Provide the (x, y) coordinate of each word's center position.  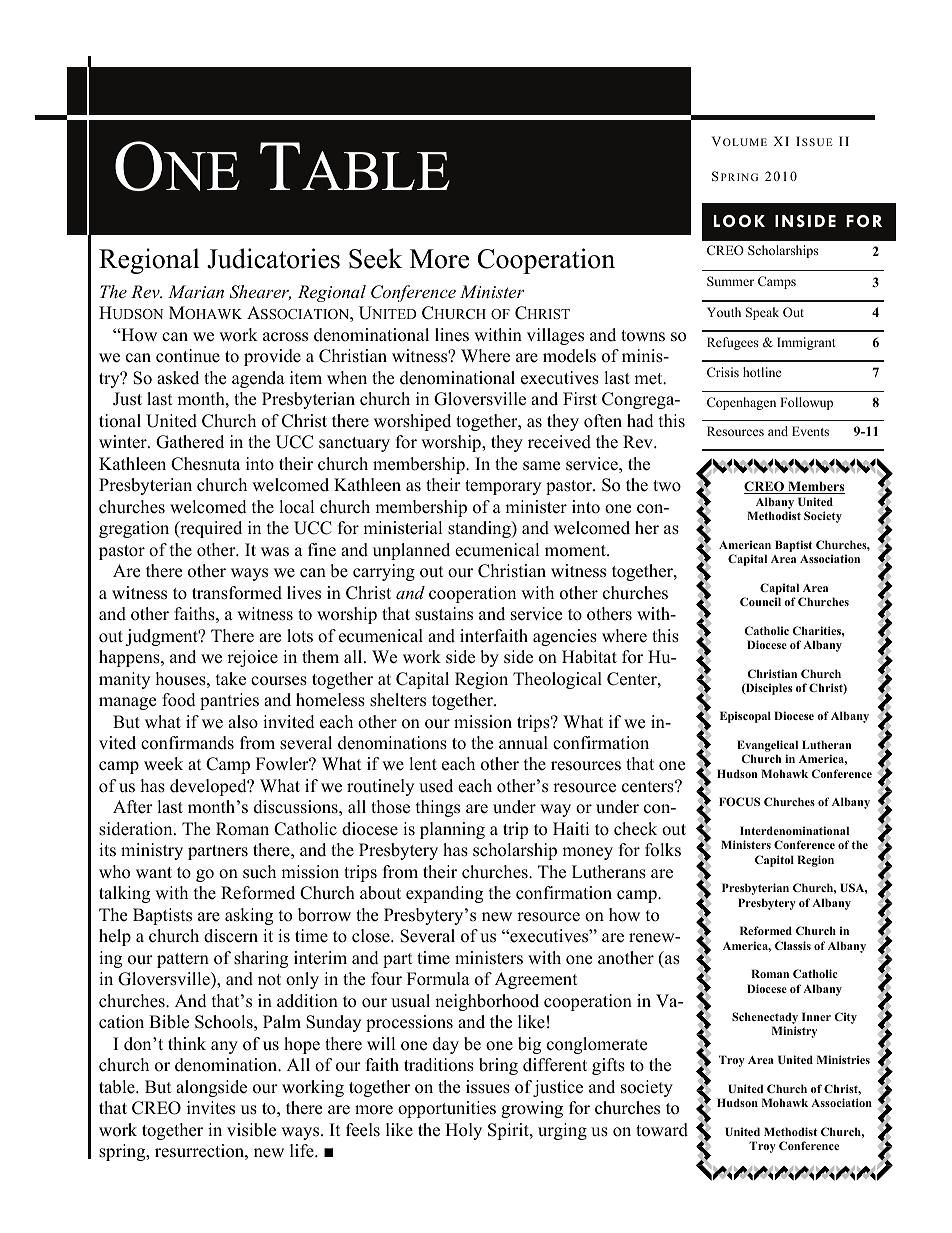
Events (810, 431)
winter (124, 442)
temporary (503, 487)
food (179, 700)
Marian (196, 291)
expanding (444, 894)
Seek (376, 258)
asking (249, 916)
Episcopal (745, 717)
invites (211, 1108)
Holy (463, 1131)
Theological (557, 680)
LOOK (739, 221)
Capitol (774, 861)
